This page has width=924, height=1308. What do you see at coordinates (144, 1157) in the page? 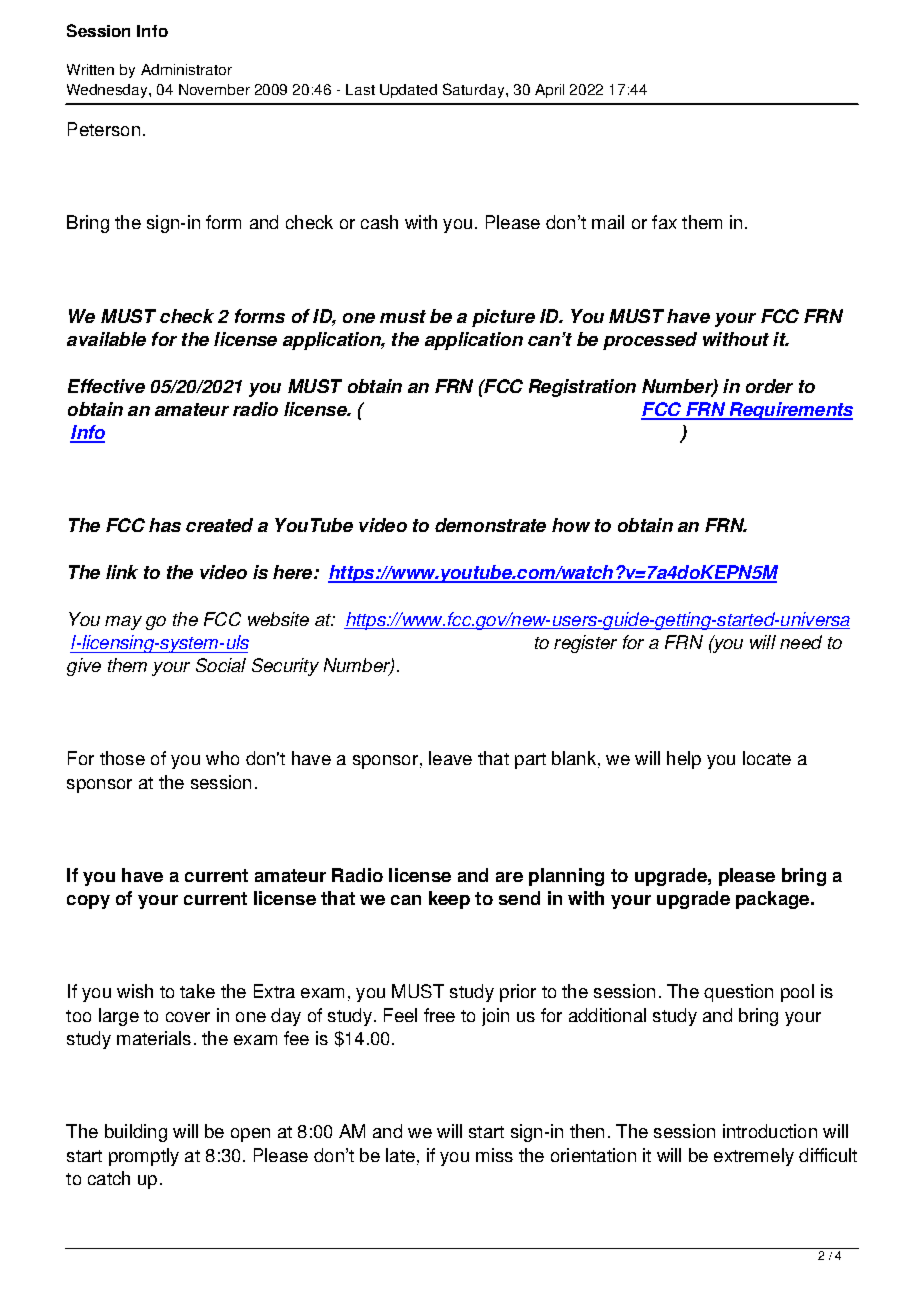
I see `promptly` at bounding box center [144, 1157].
